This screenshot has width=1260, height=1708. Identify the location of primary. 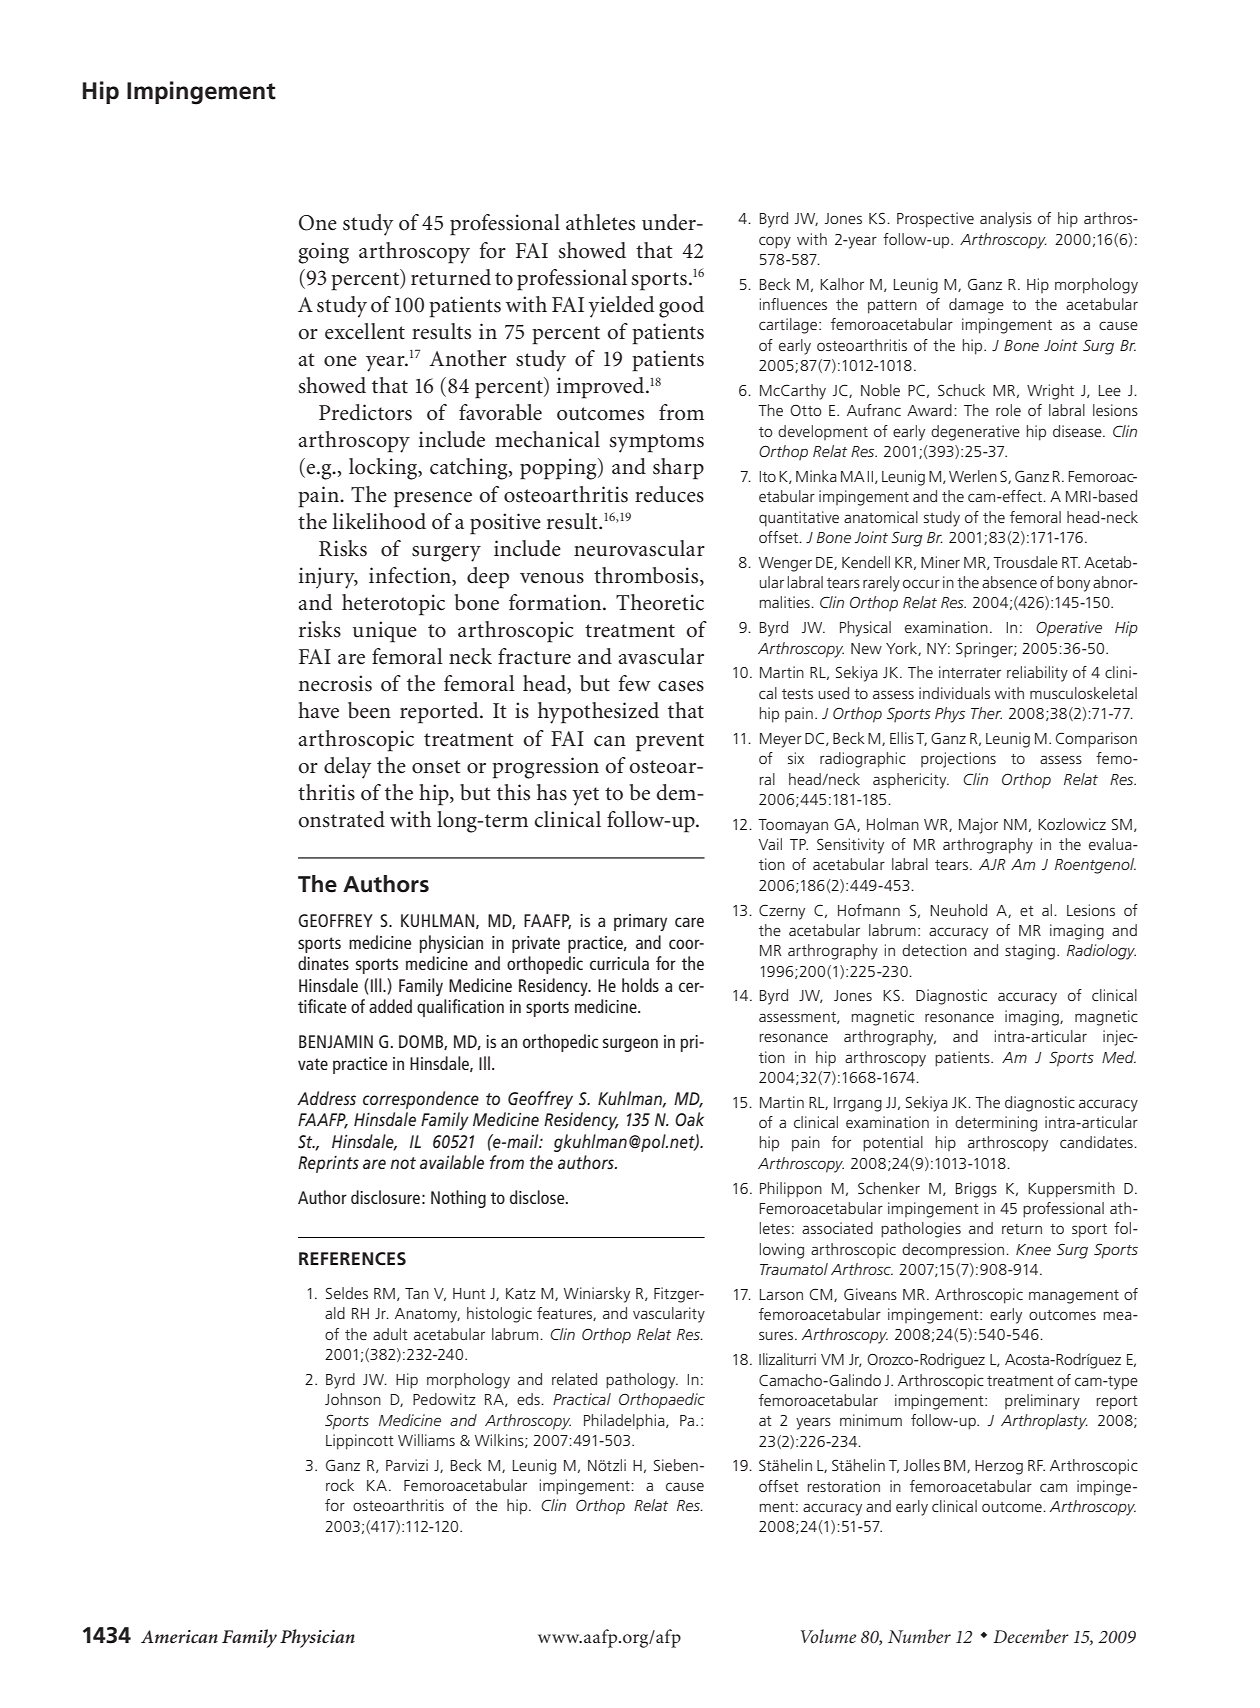
(640, 922).
